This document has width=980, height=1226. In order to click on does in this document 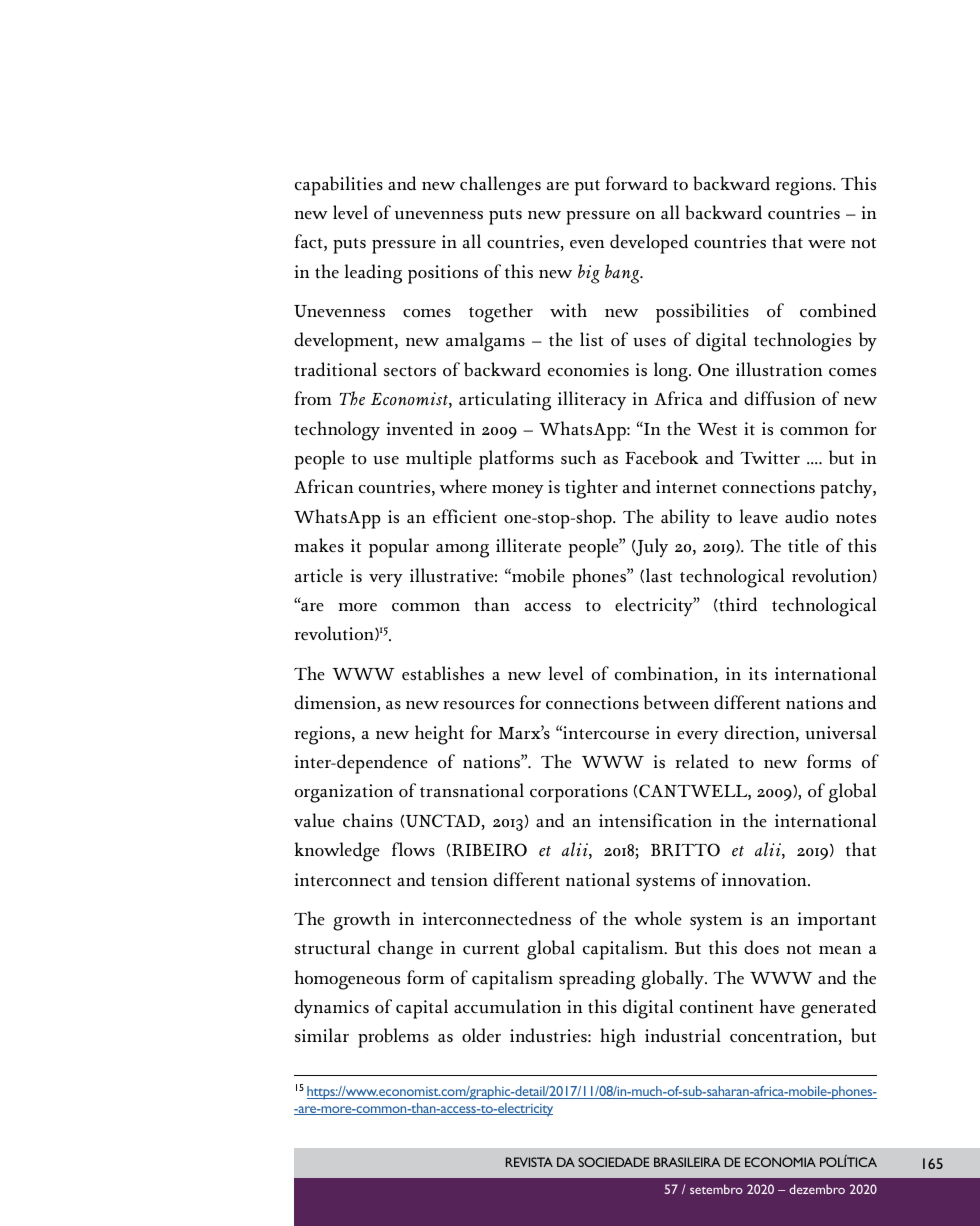, I will do `click(761, 947)`.
